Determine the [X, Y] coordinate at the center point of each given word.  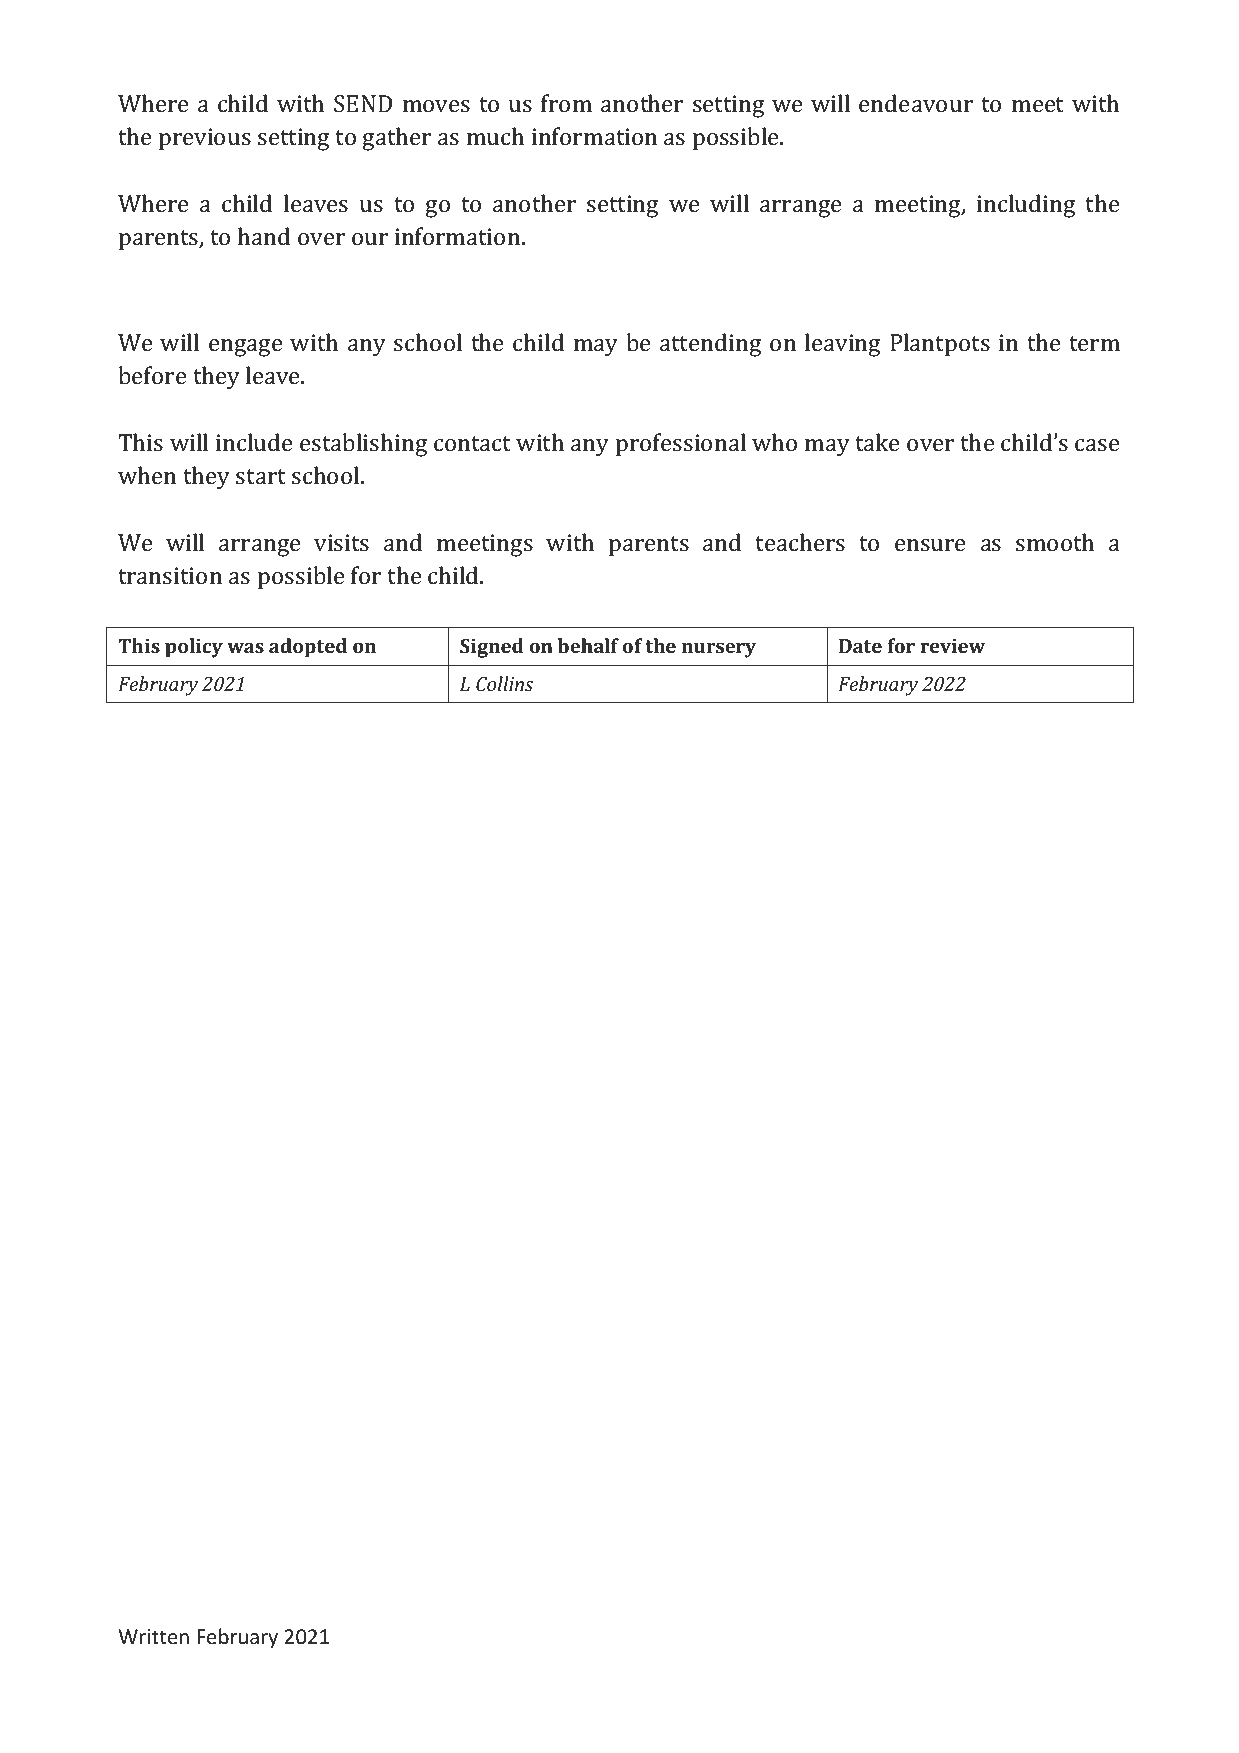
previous [205, 139]
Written [154, 1636]
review [952, 646]
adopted [308, 648]
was [245, 647]
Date [860, 646]
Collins [504, 683]
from [566, 103]
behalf [588, 645]
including [1026, 206]
